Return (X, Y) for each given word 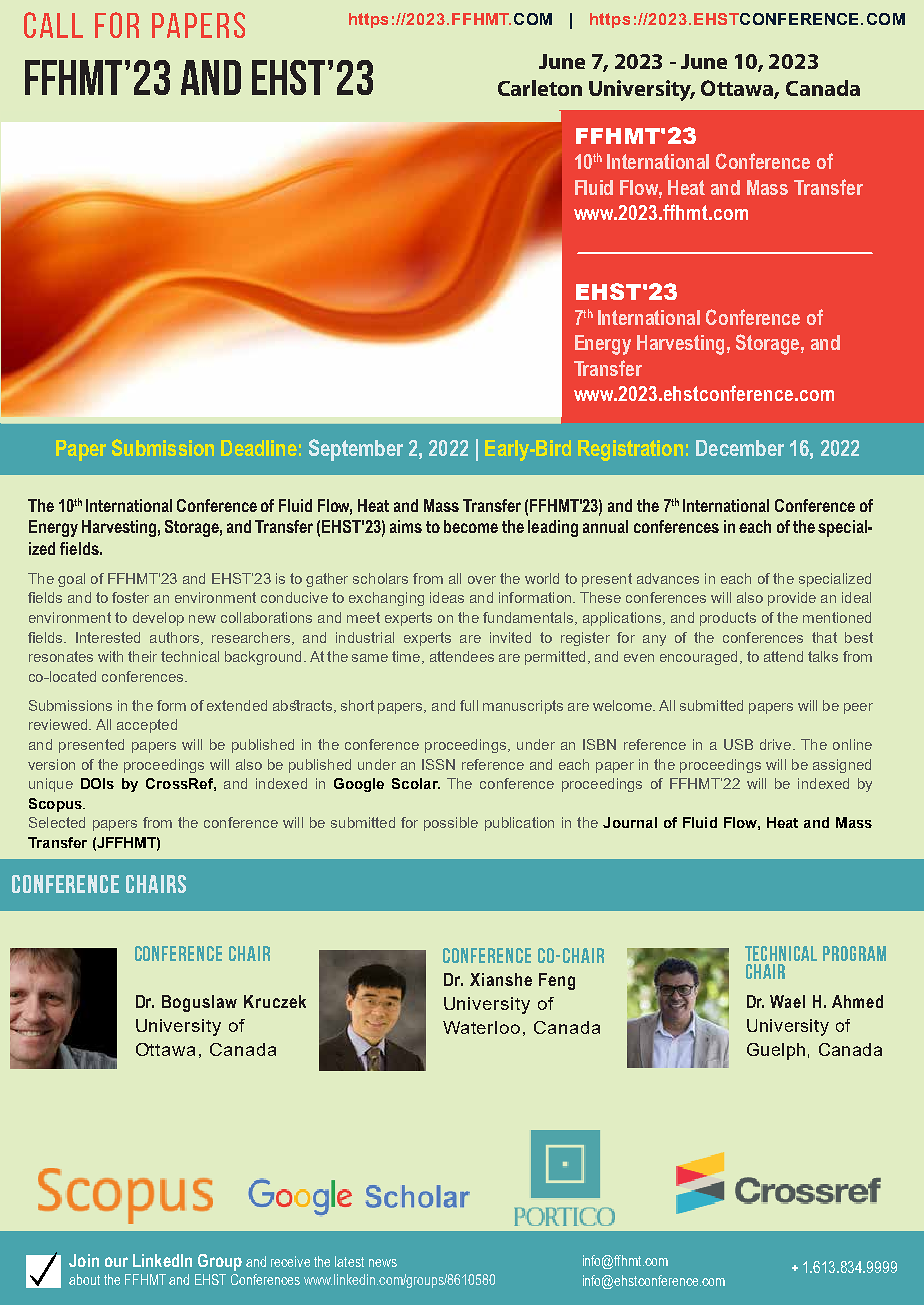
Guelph (776, 1051)
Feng (557, 981)
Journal (630, 822)
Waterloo (481, 1027)
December (740, 448)
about (84, 1279)
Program (854, 953)
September (356, 450)
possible (451, 824)
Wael (787, 1001)
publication (519, 824)
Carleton (540, 88)
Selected (57, 822)
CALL (53, 25)
